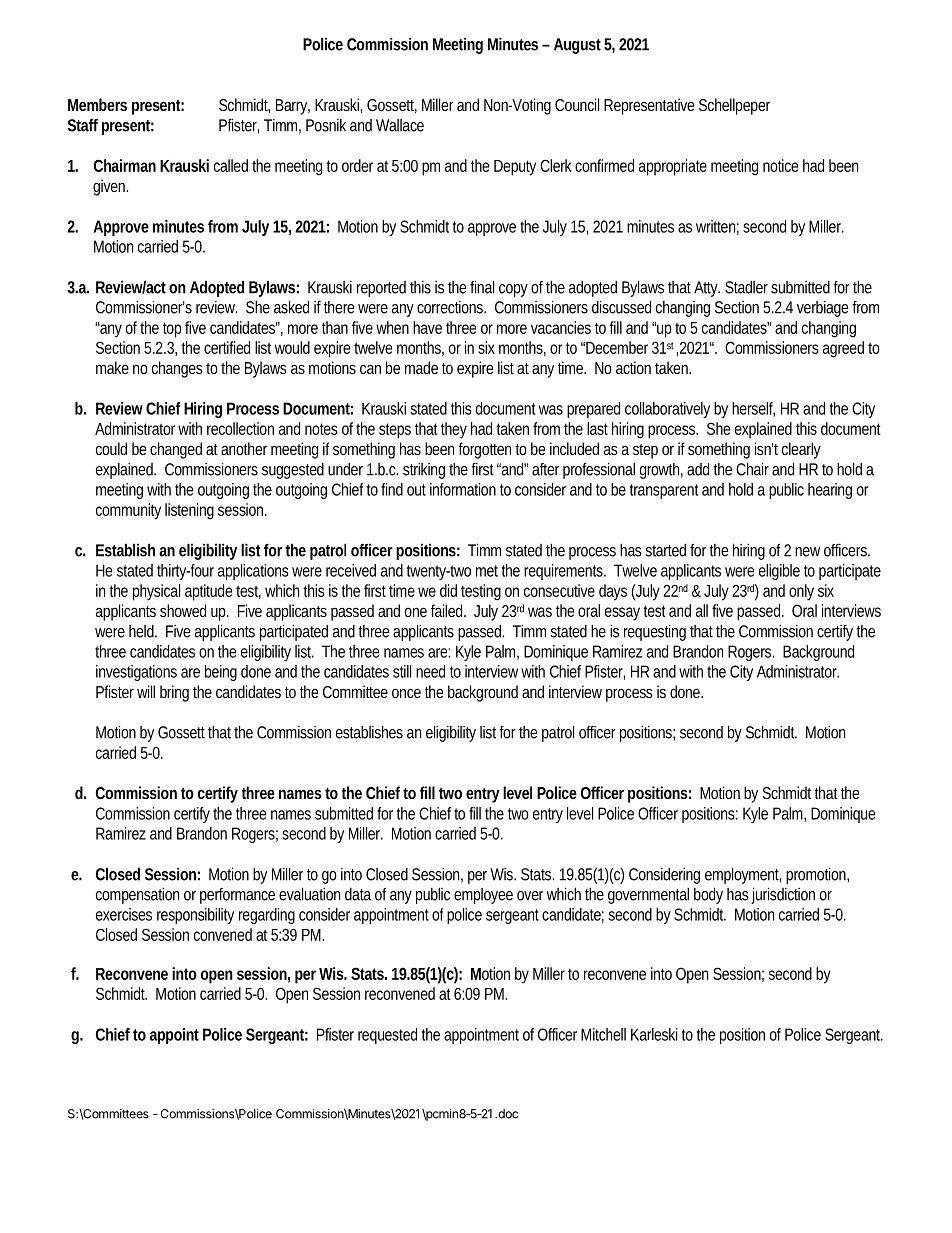 This document has height=1233, width=952. What do you see at coordinates (97, 104) in the document?
I see `Members` at bounding box center [97, 104].
